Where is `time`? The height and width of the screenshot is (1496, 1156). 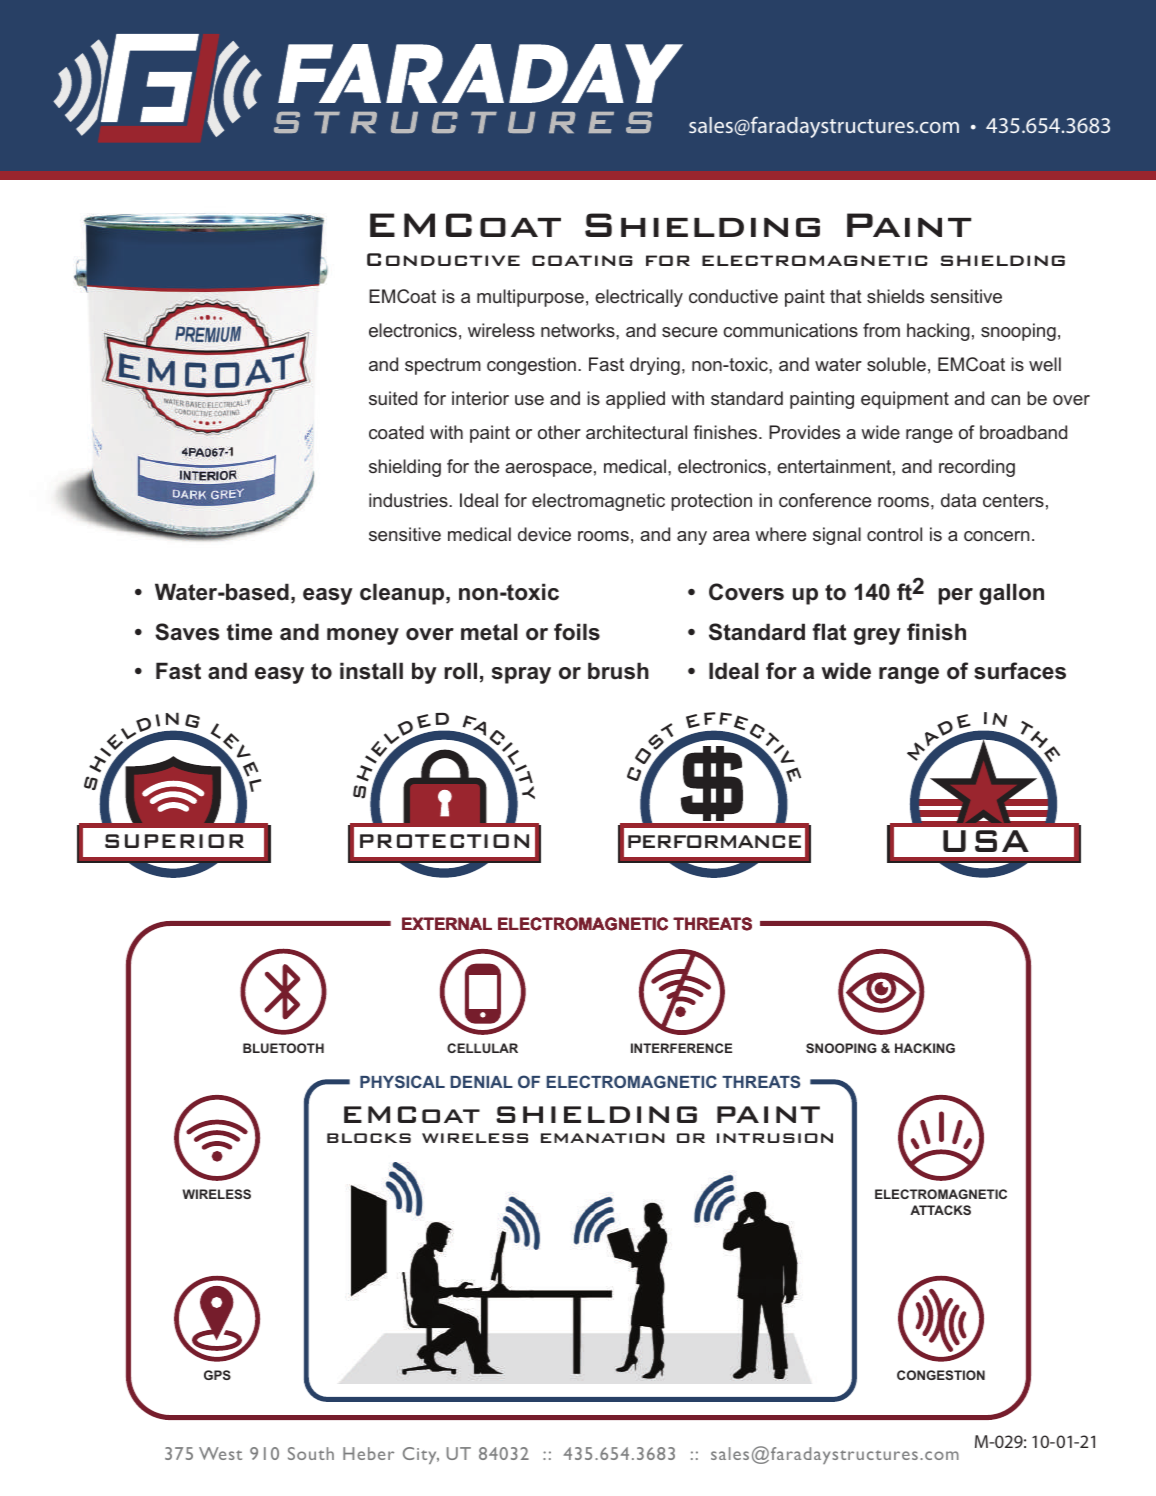 time is located at coordinates (249, 632).
